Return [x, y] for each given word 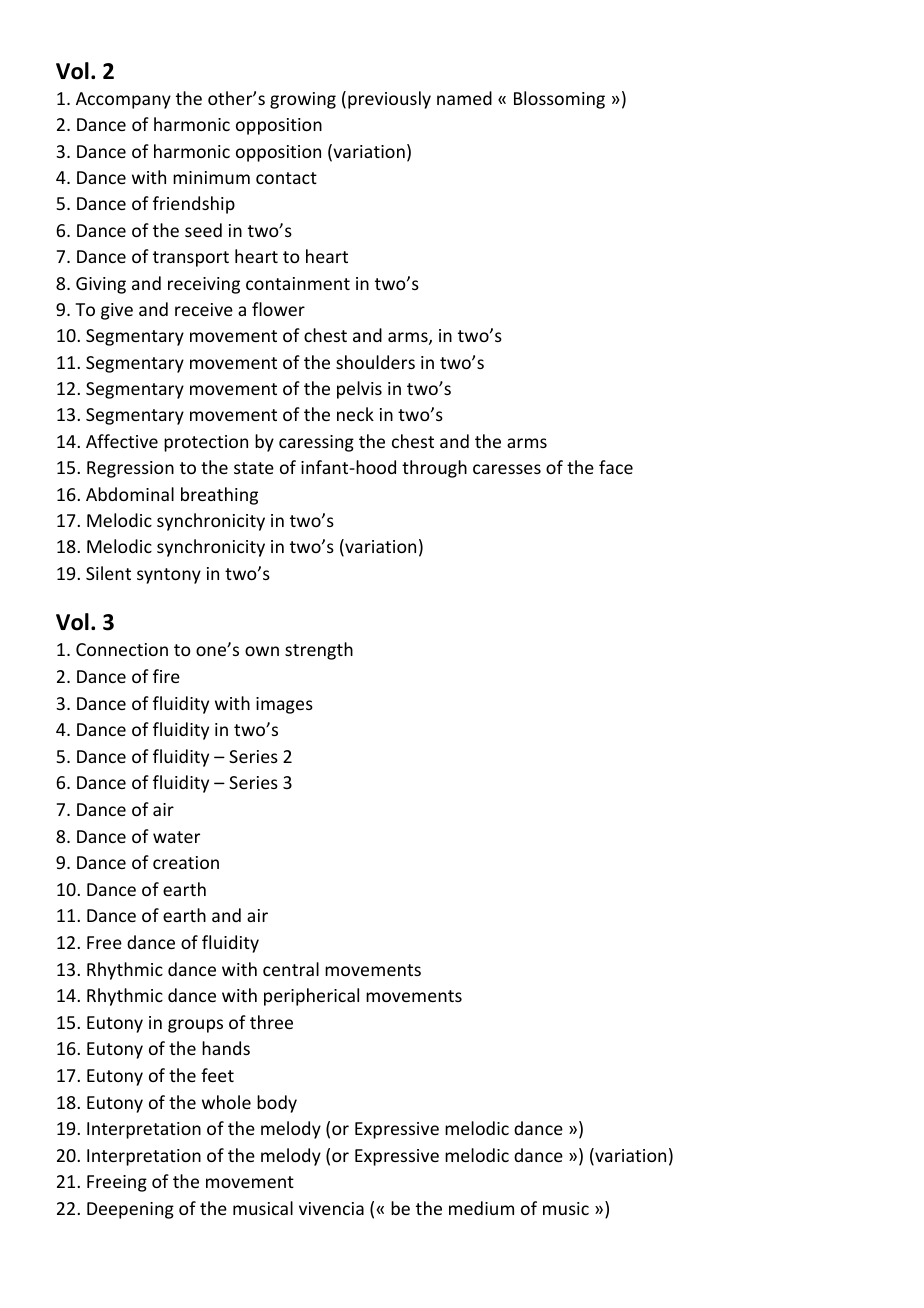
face [616, 467]
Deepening [130, 1210]
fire [166, 676]
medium [481, 1208]
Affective [122, 441]
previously [389, 100]
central [291, 969]
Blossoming [559, 100]
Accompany [123, 100]
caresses [507, 469]
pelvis [359, 390]
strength [319, 651]
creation [186, 862]
